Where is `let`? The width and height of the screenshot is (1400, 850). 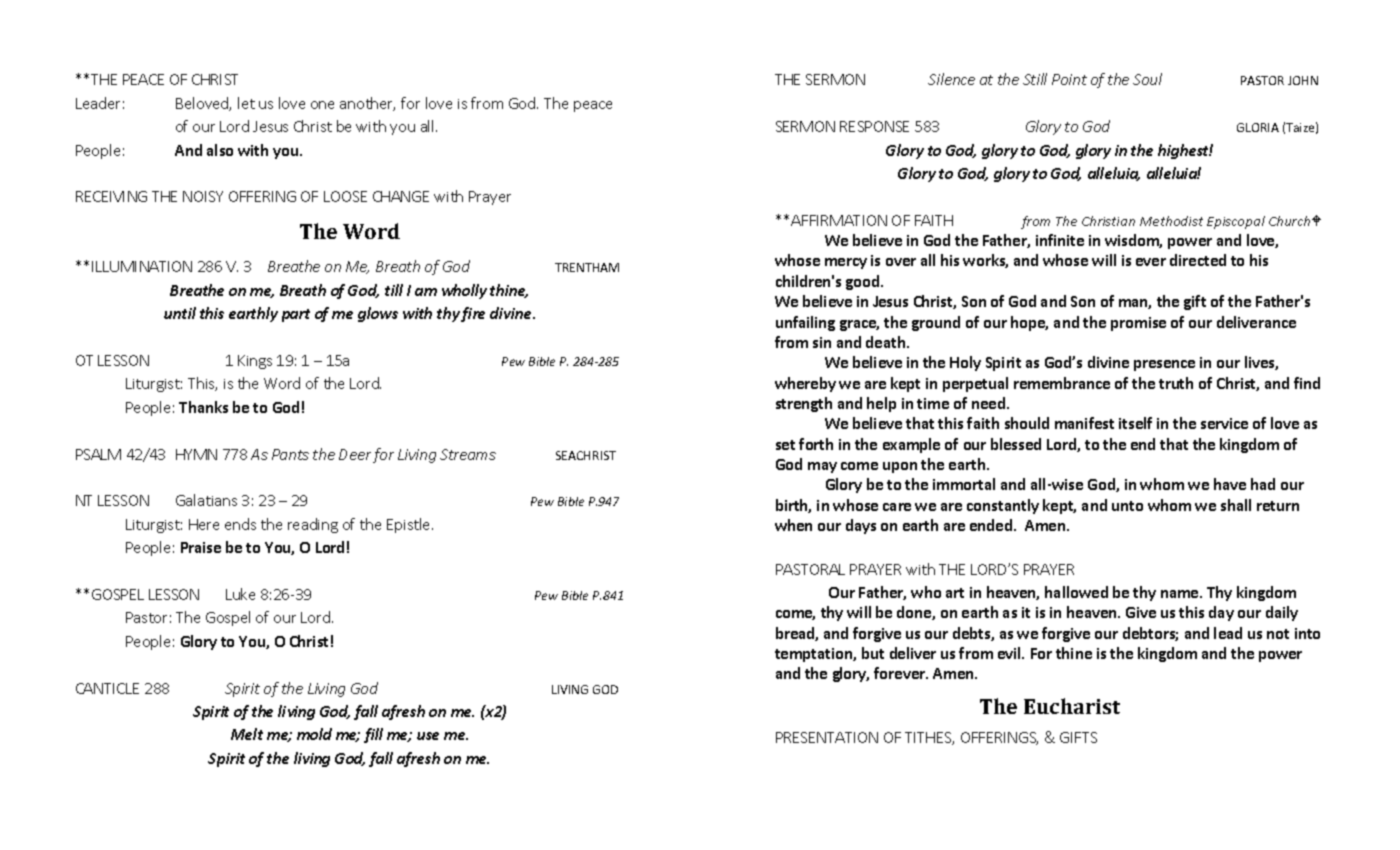
let is located at coordinates (246, 103).
